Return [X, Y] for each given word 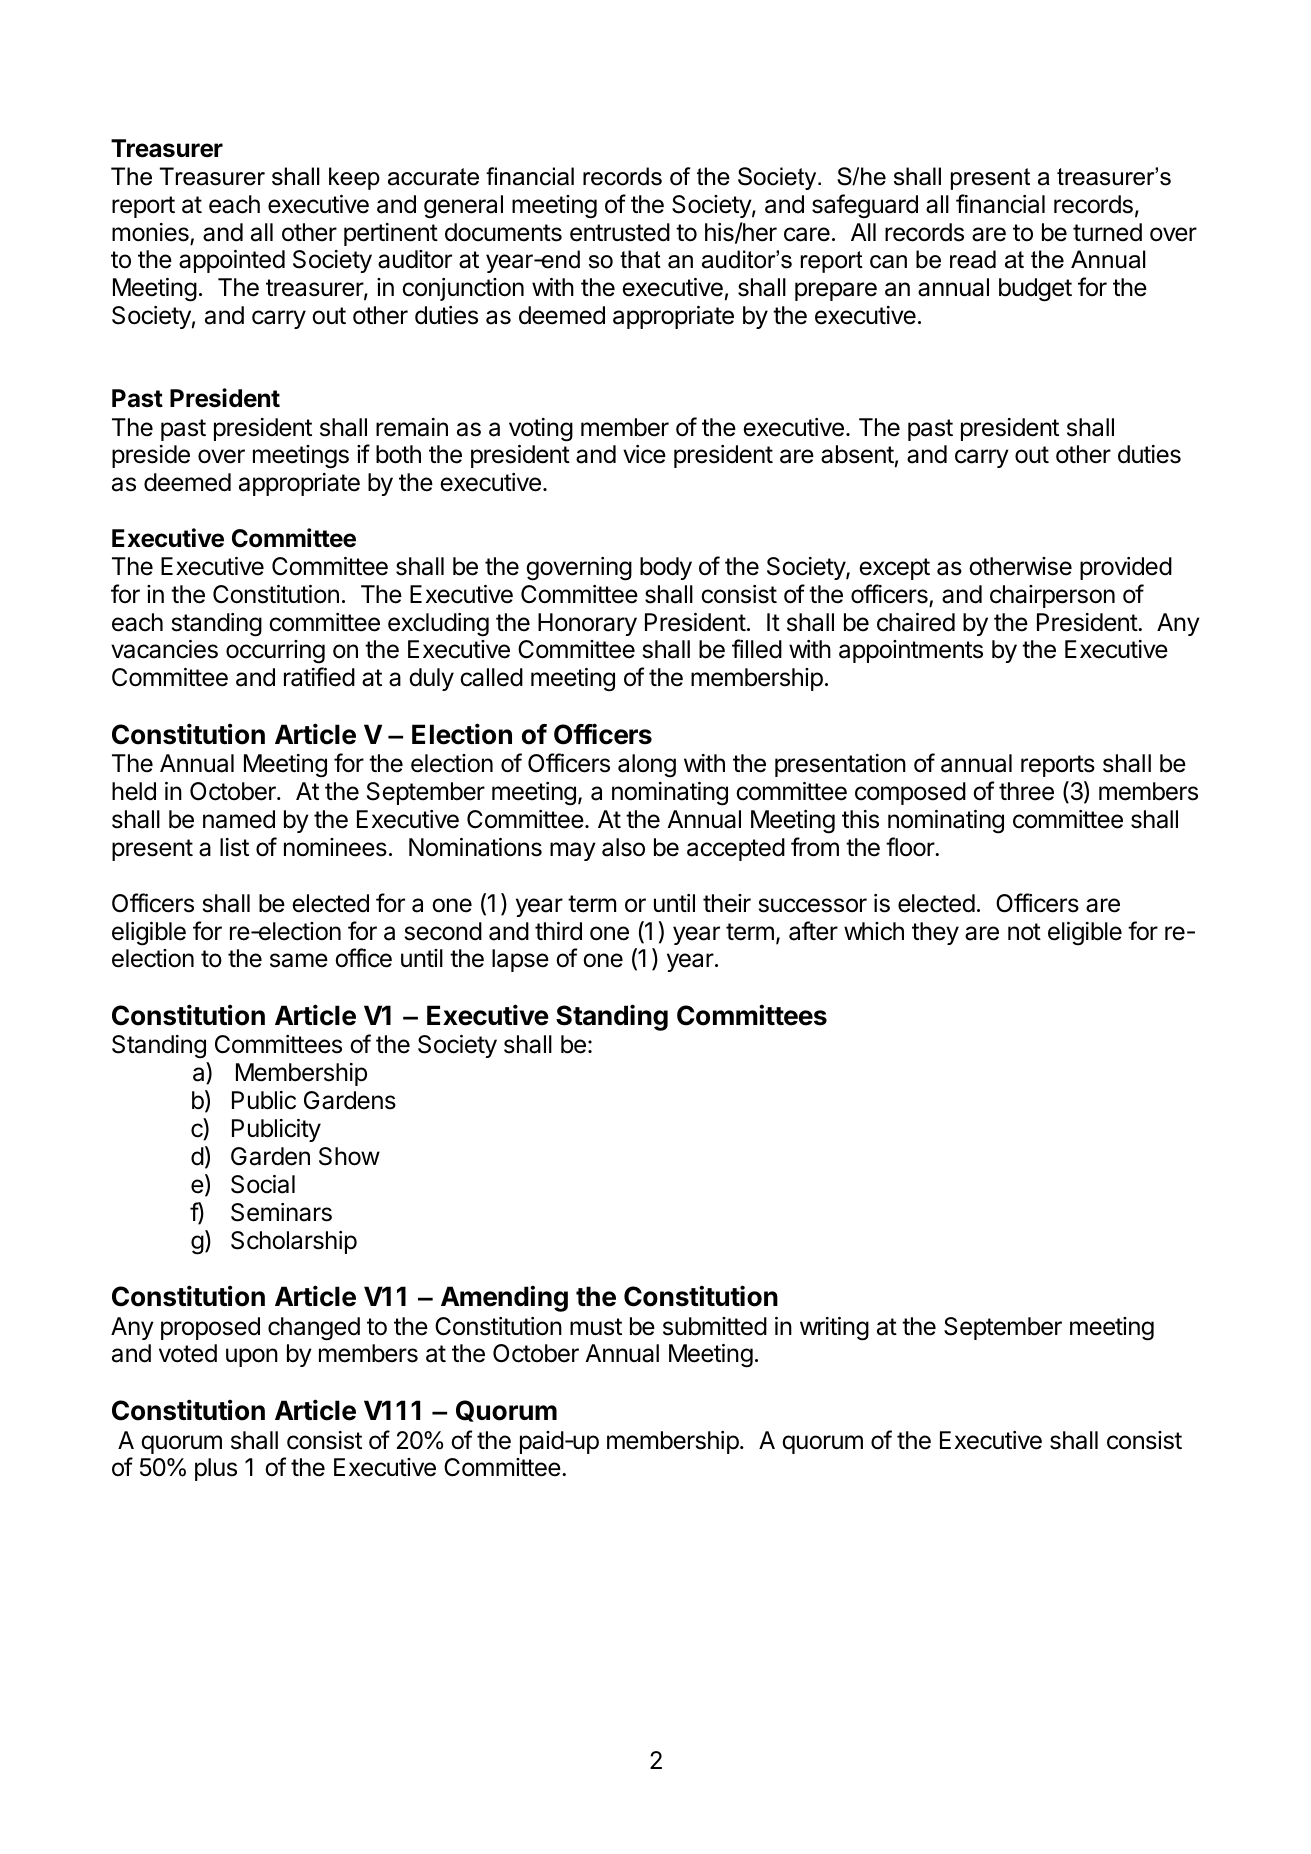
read [973, 259]
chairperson [1052, 596]
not [1024, 932]
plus [216, 1469]
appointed [232, 261]
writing [834, 1329]
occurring [275, 652]
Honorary [587, 624]
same [299, 960]
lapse [520, 960]
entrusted [620, 232]
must [596, 1327]
